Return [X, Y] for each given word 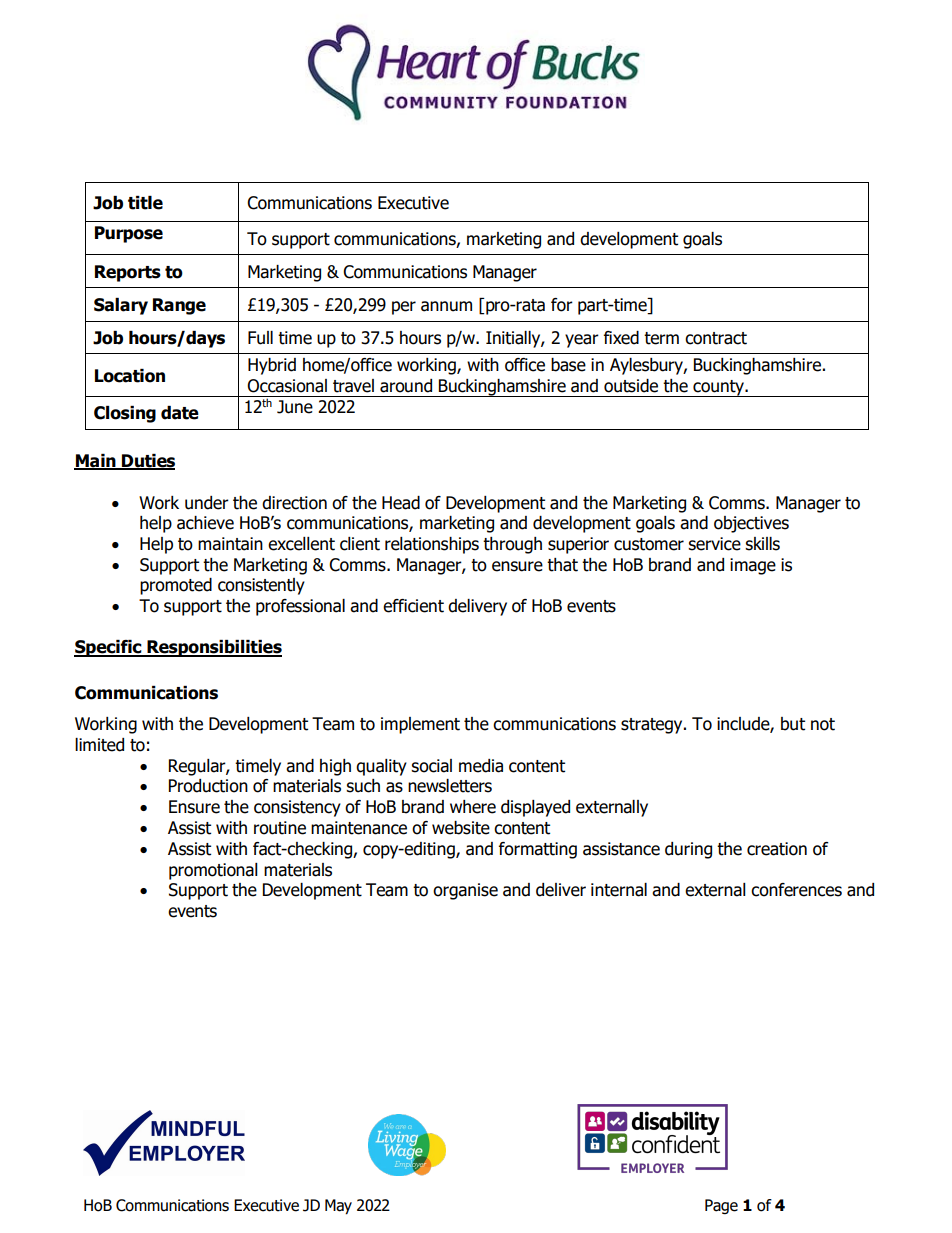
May [338, 1207]
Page [721, 1206]
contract [716, 338]
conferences [796, 890]
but [793, 724]
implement [420, 725]
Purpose [129, 234]
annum [446, 306]
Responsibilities [213, 648]
